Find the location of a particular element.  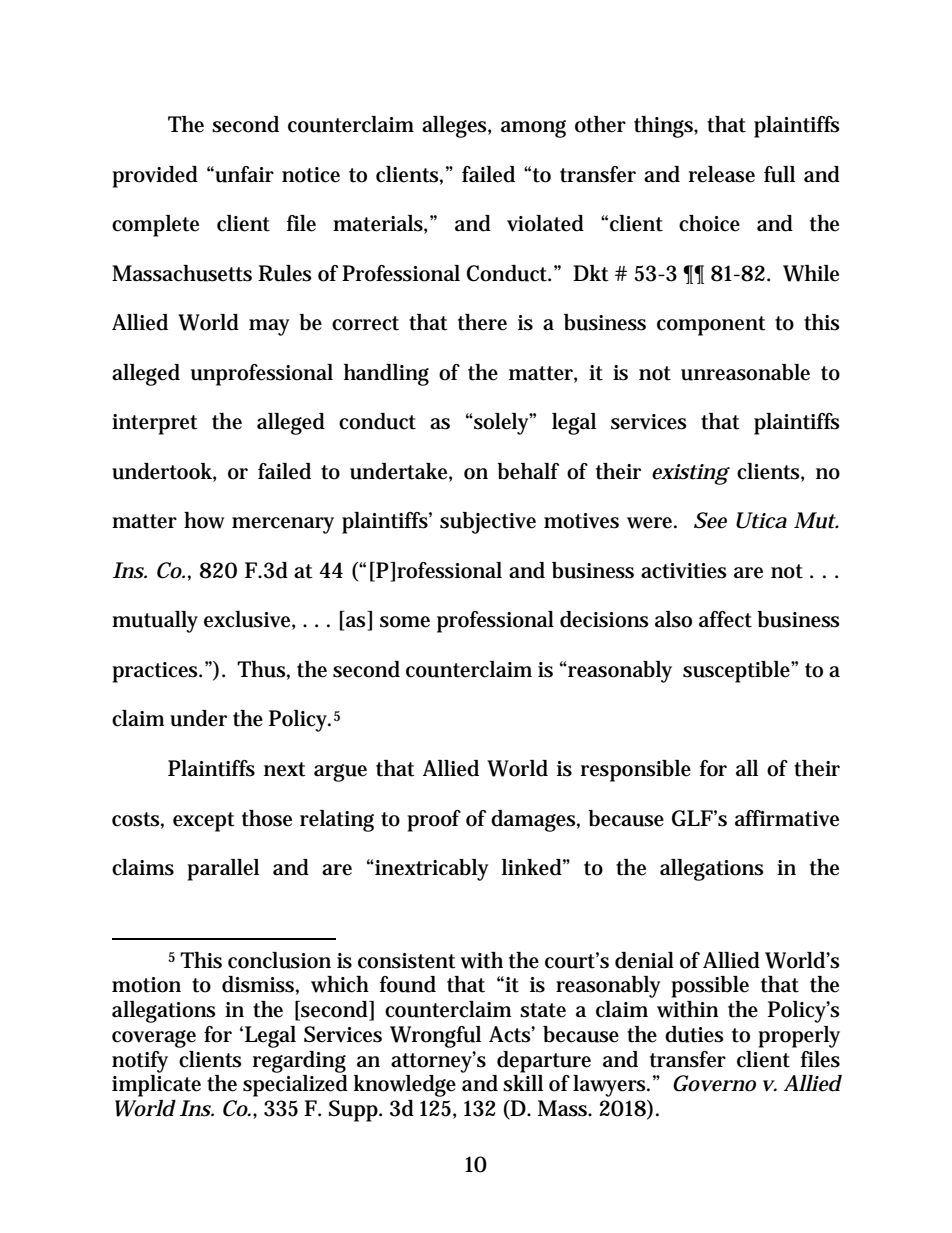

release is located at coordinates (722, 174).
